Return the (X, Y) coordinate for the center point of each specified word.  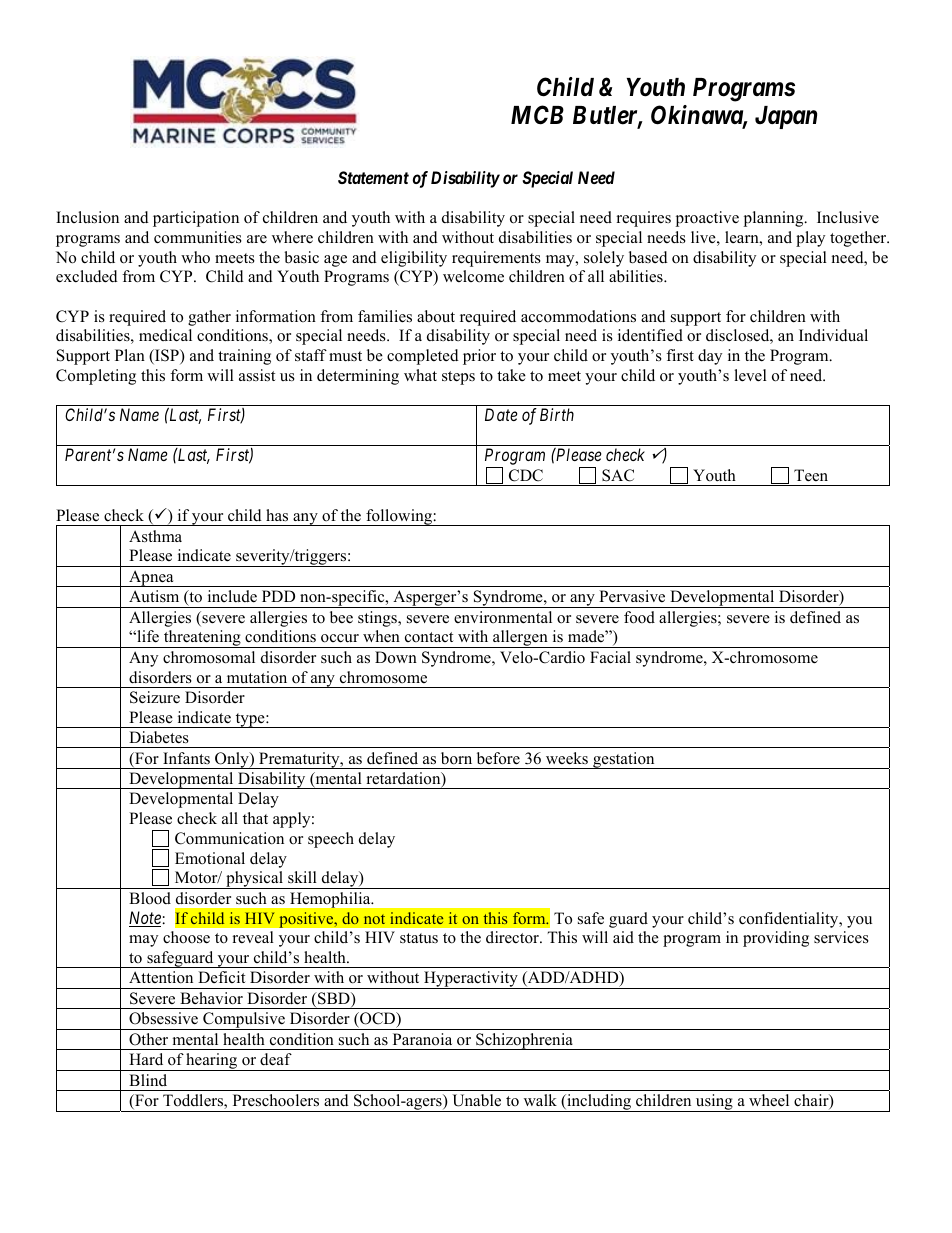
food (639, 617)
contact (429, 637)
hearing (212, 1062)
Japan (786, 117)
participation (196, 219)
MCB (537, 115)
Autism (154, 596)
